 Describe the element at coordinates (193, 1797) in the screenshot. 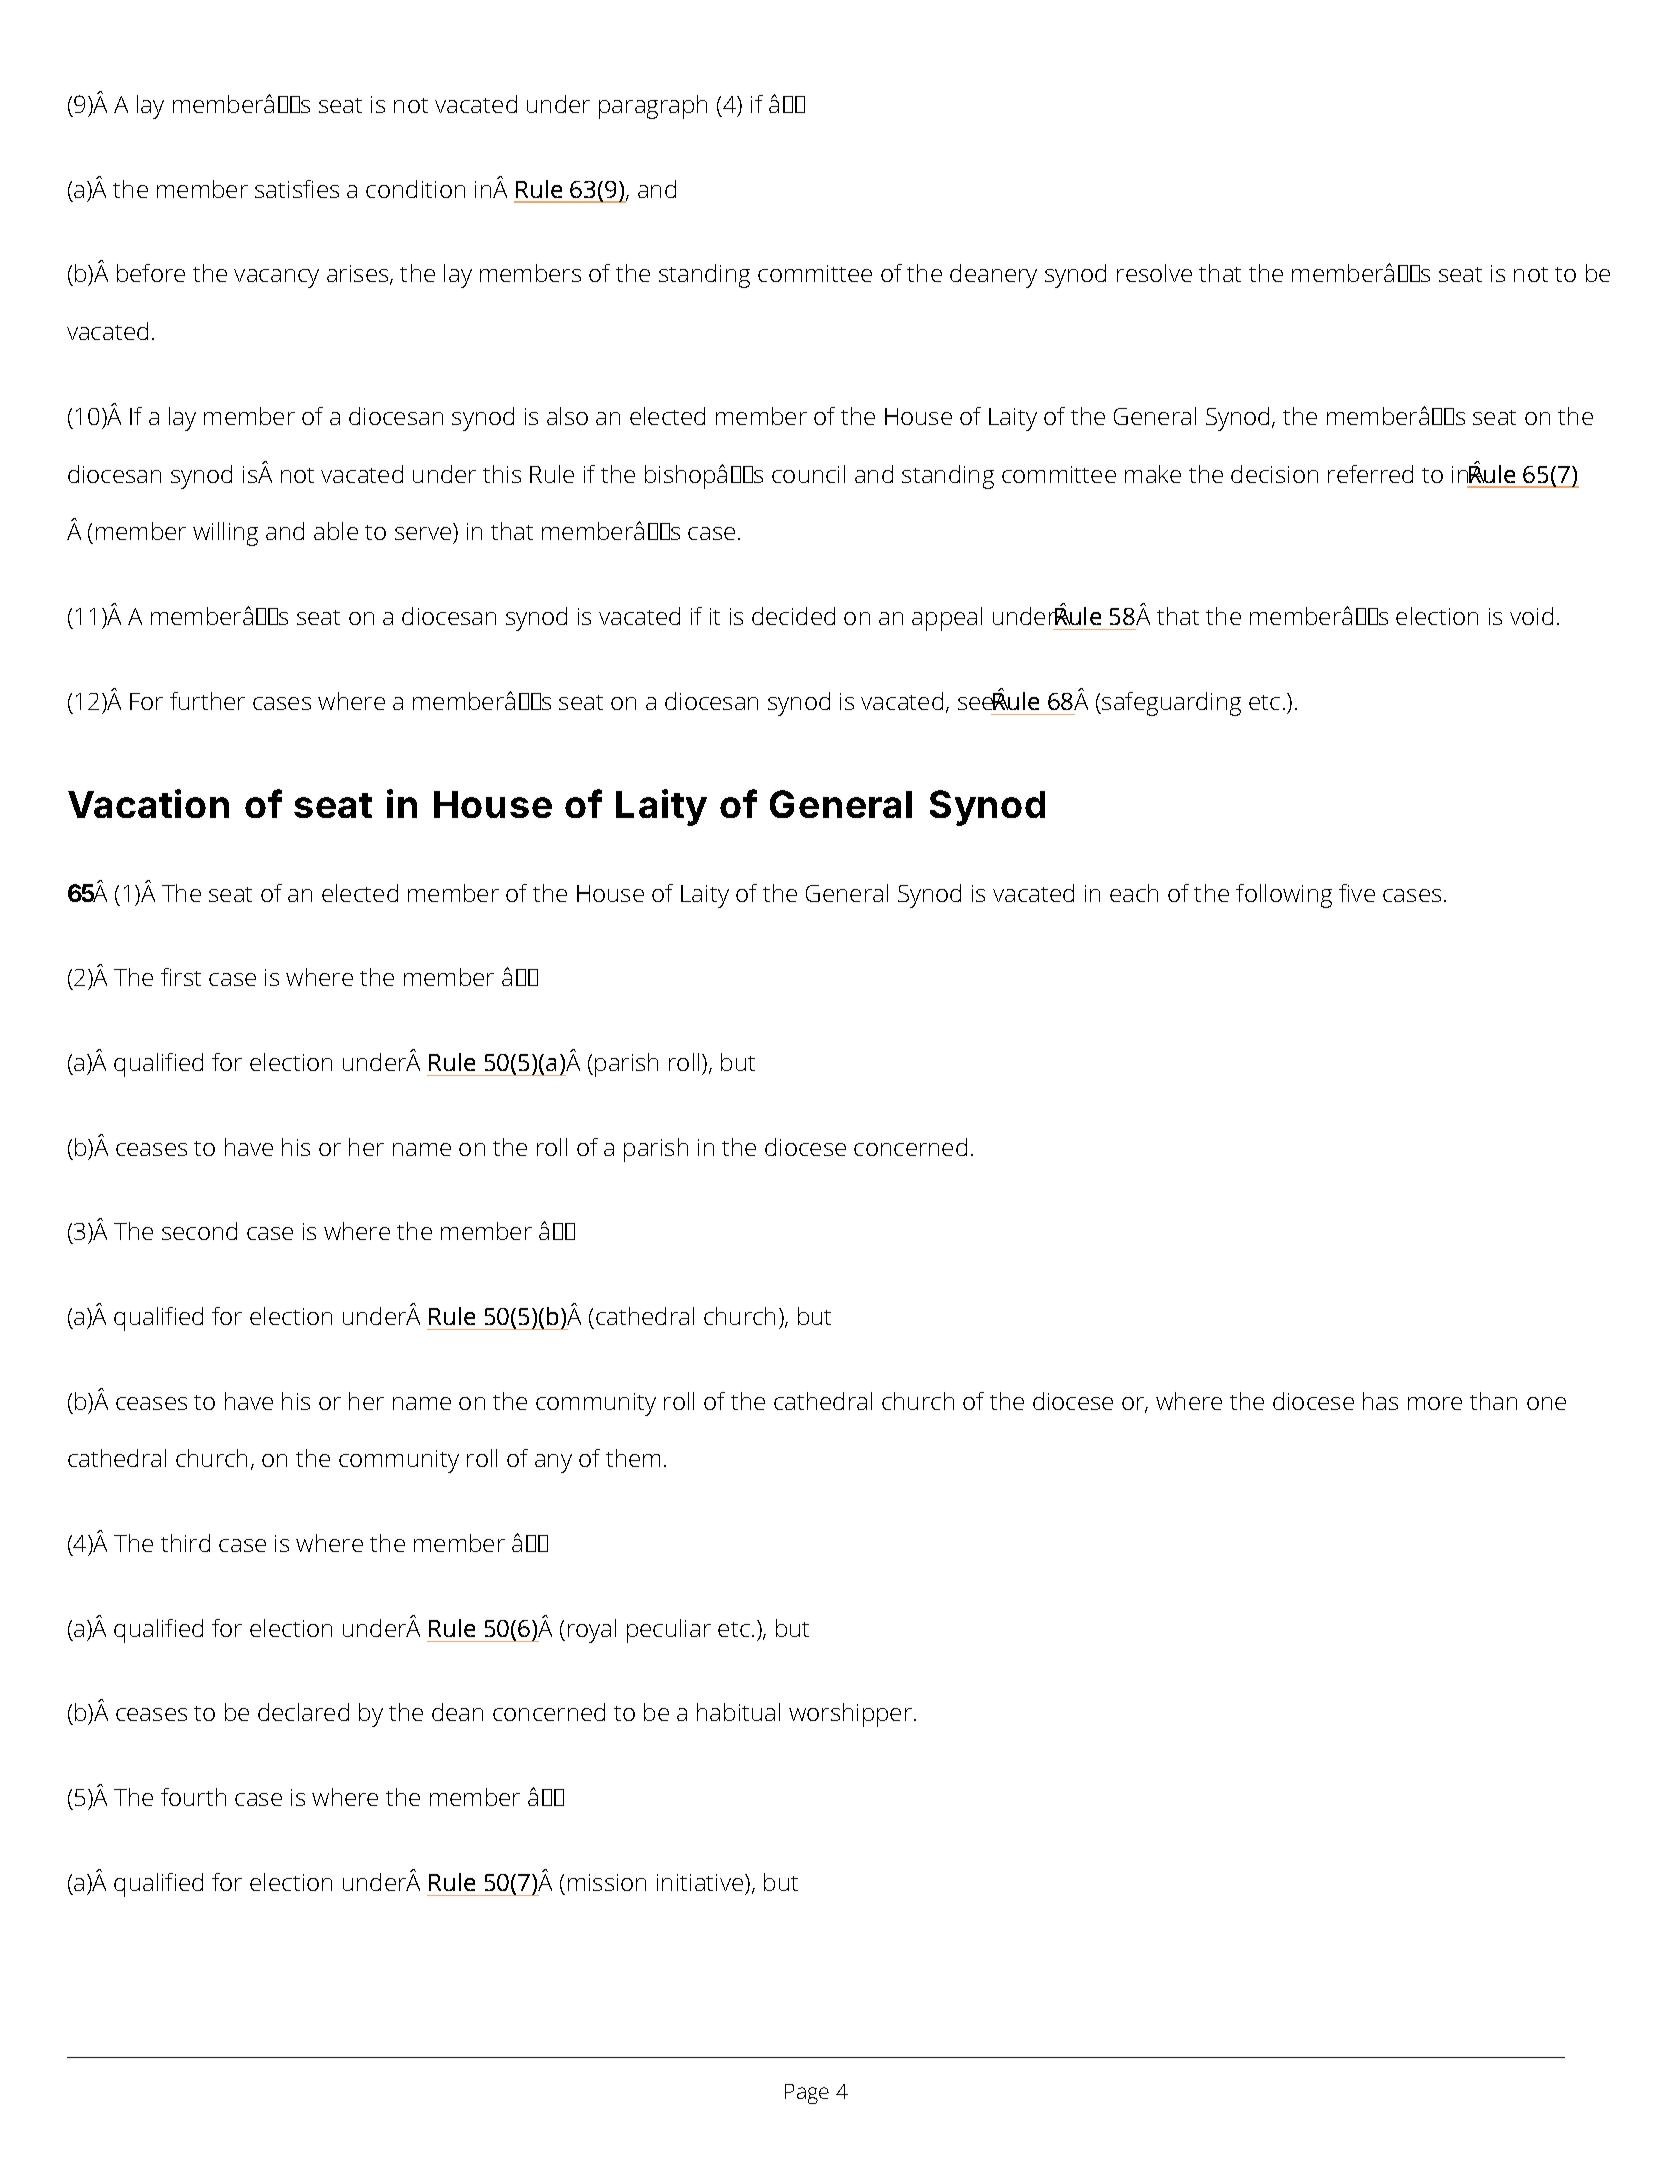

I see `fourth` at that location.
